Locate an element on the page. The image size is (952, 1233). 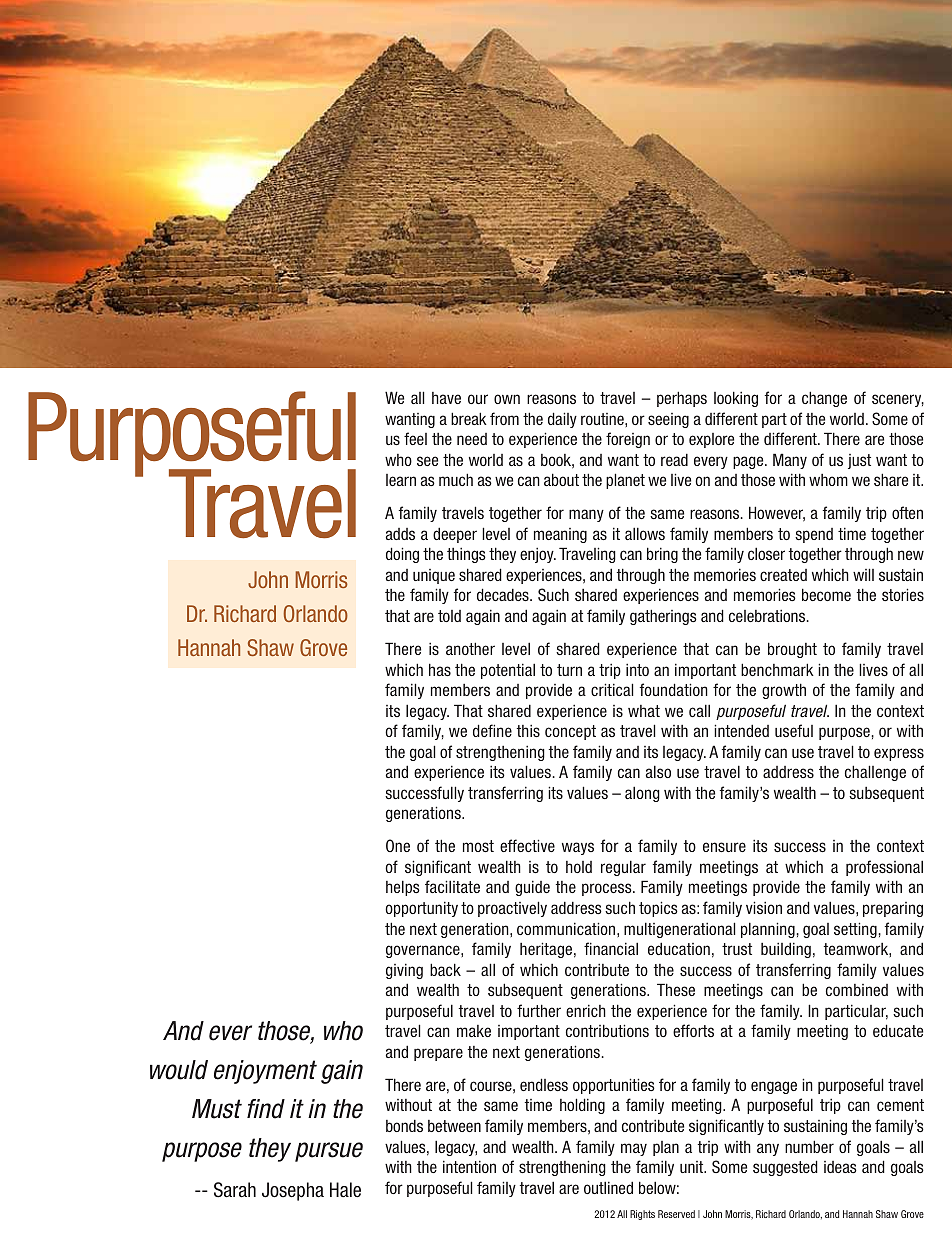
giving is located at coordinates (404, 971).
